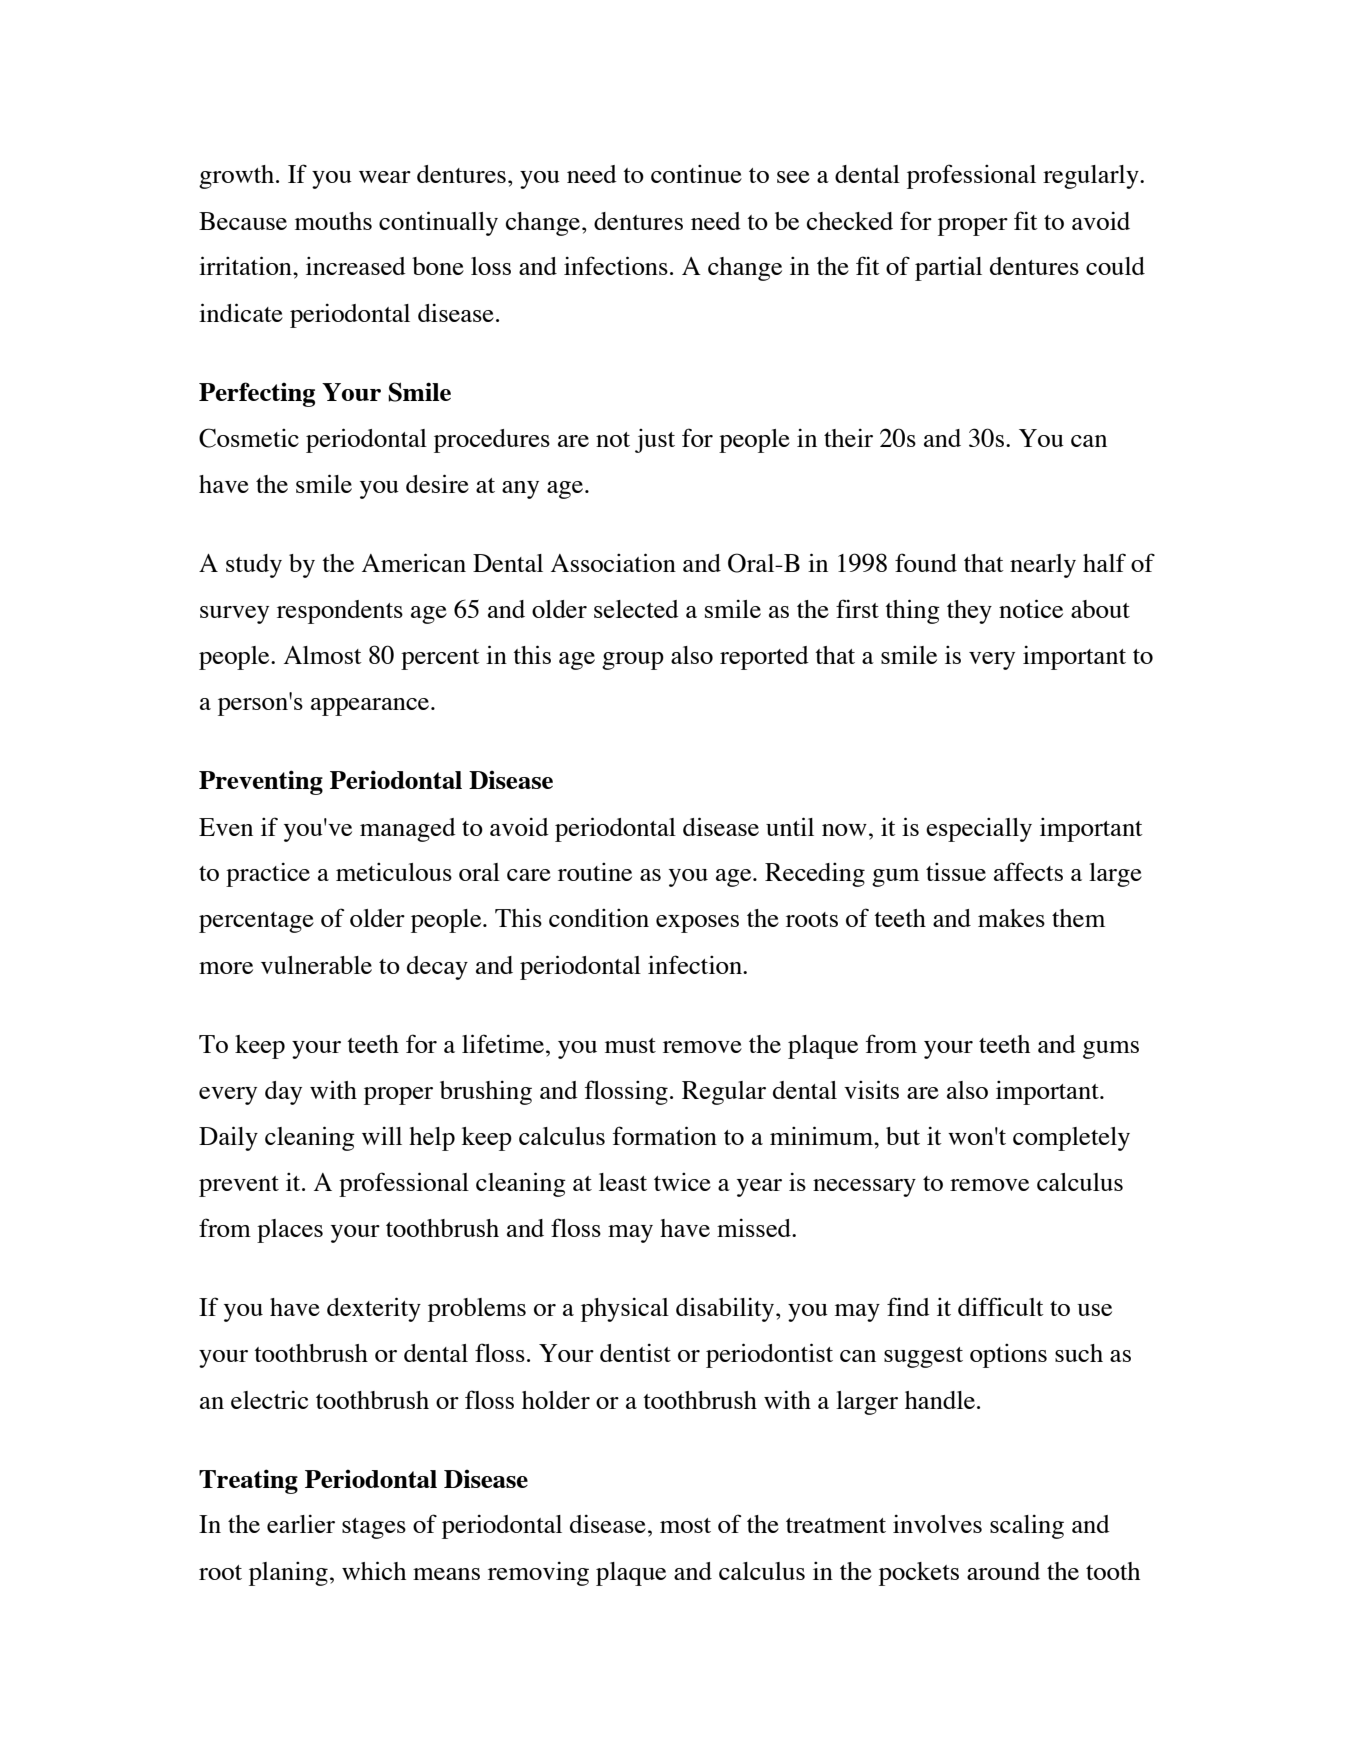  Describe the element at coordinates (633, 661) in the document. I see `group` at that location.
